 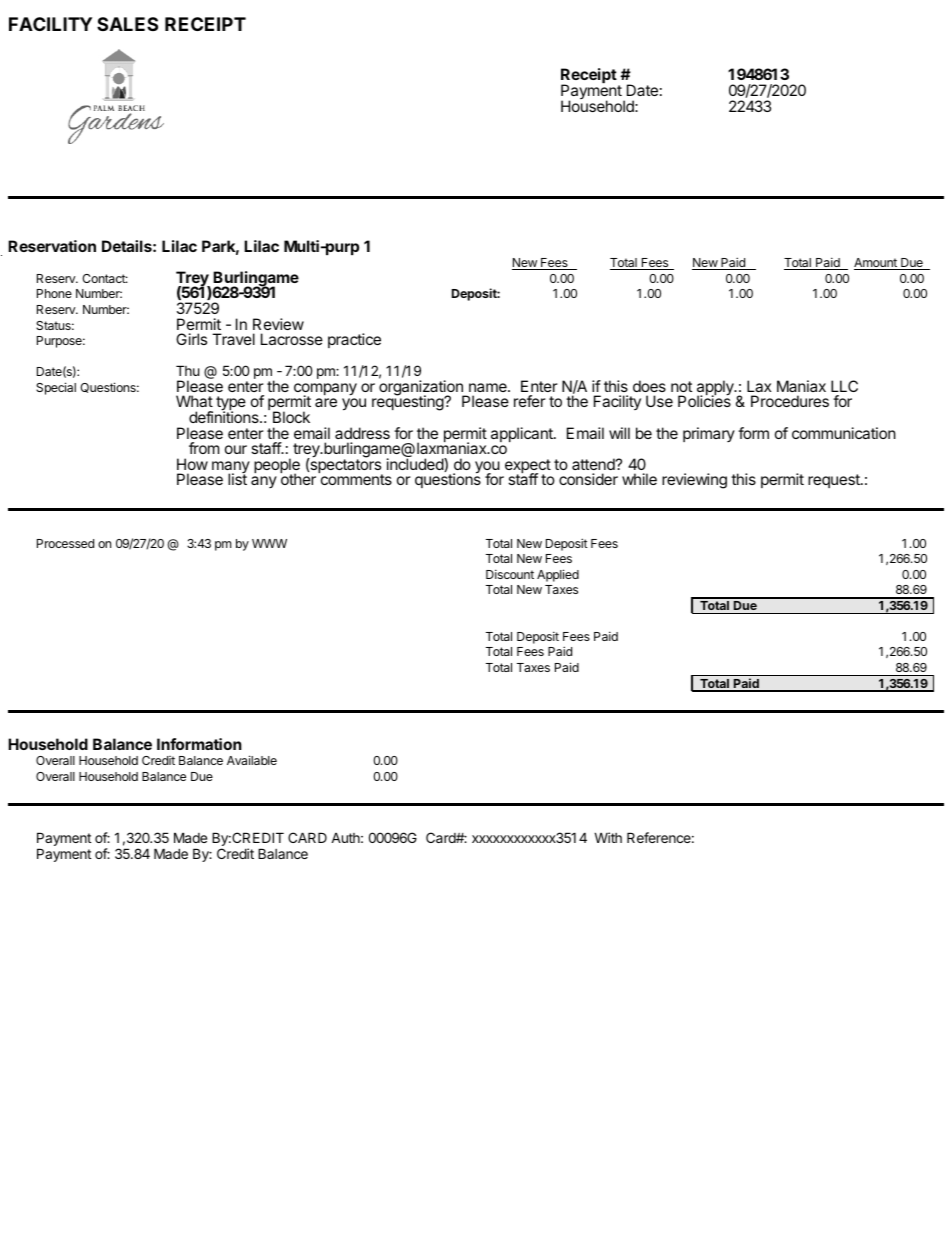 I want to click on apply, so click(x=716, y=389).
